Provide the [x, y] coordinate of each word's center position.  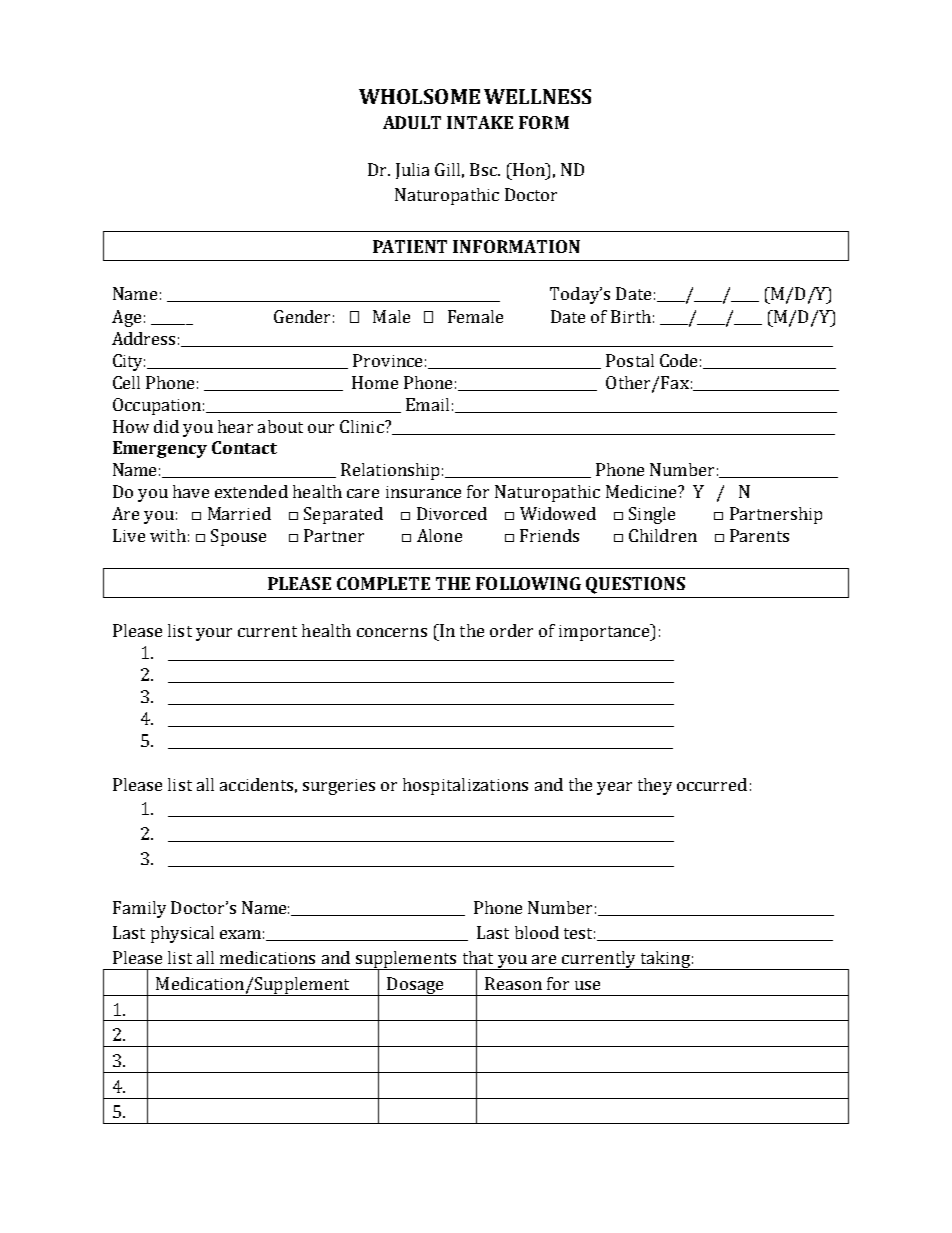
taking [665, 960]
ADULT [412, 122]
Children [663, 535]
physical [182, 934]
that [478, 957]
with [168, 535]
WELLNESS [537, 96]
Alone [439, 535]
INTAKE [480, 122]
